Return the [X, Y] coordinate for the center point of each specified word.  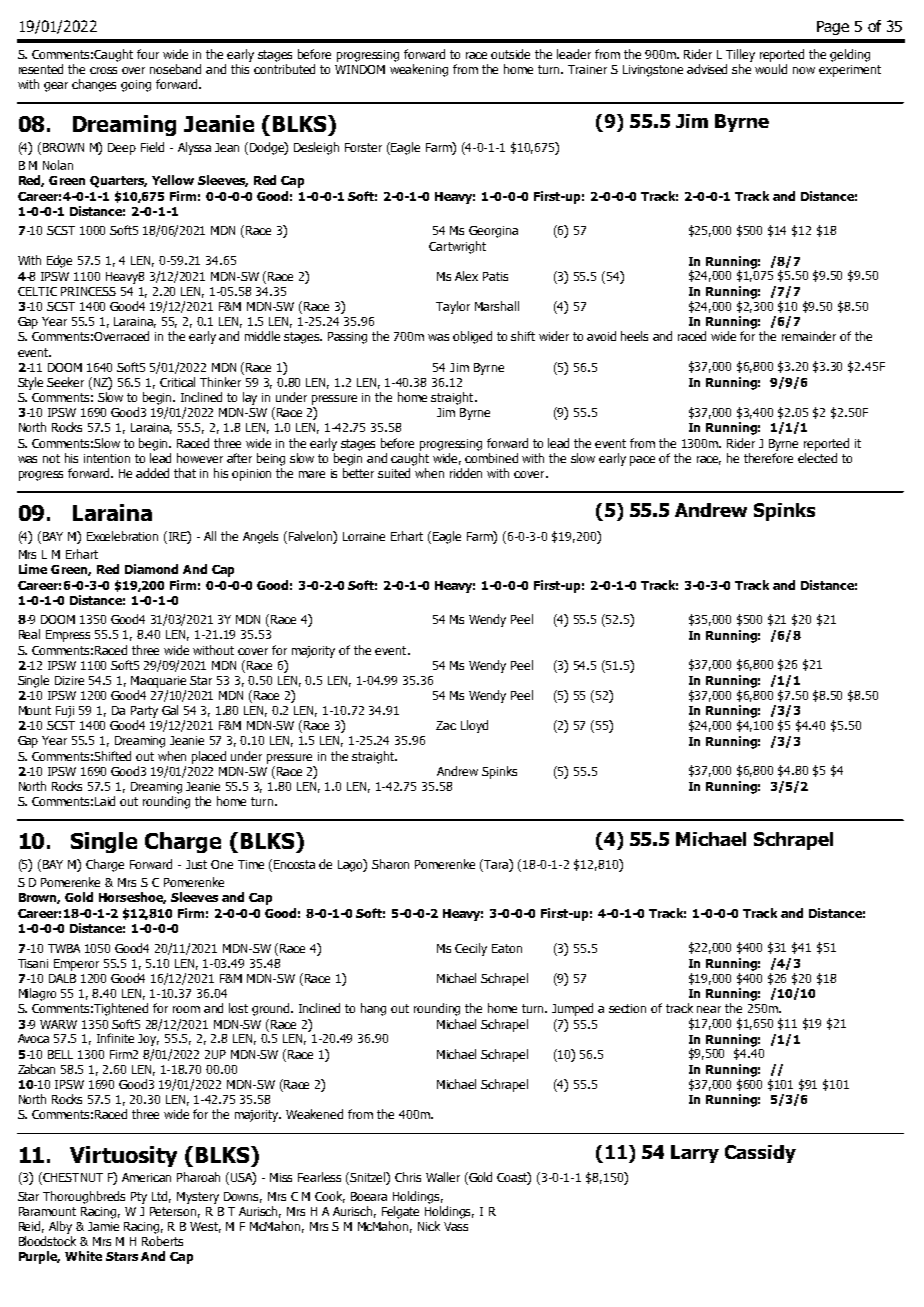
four [148, 54]
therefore [768, 458]
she [741, 69]
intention [107, 458]
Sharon [390, 864]
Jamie [103, 1226]
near [709, 1009]
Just [196, 864]
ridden [466, 473]
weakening [419, 70]
